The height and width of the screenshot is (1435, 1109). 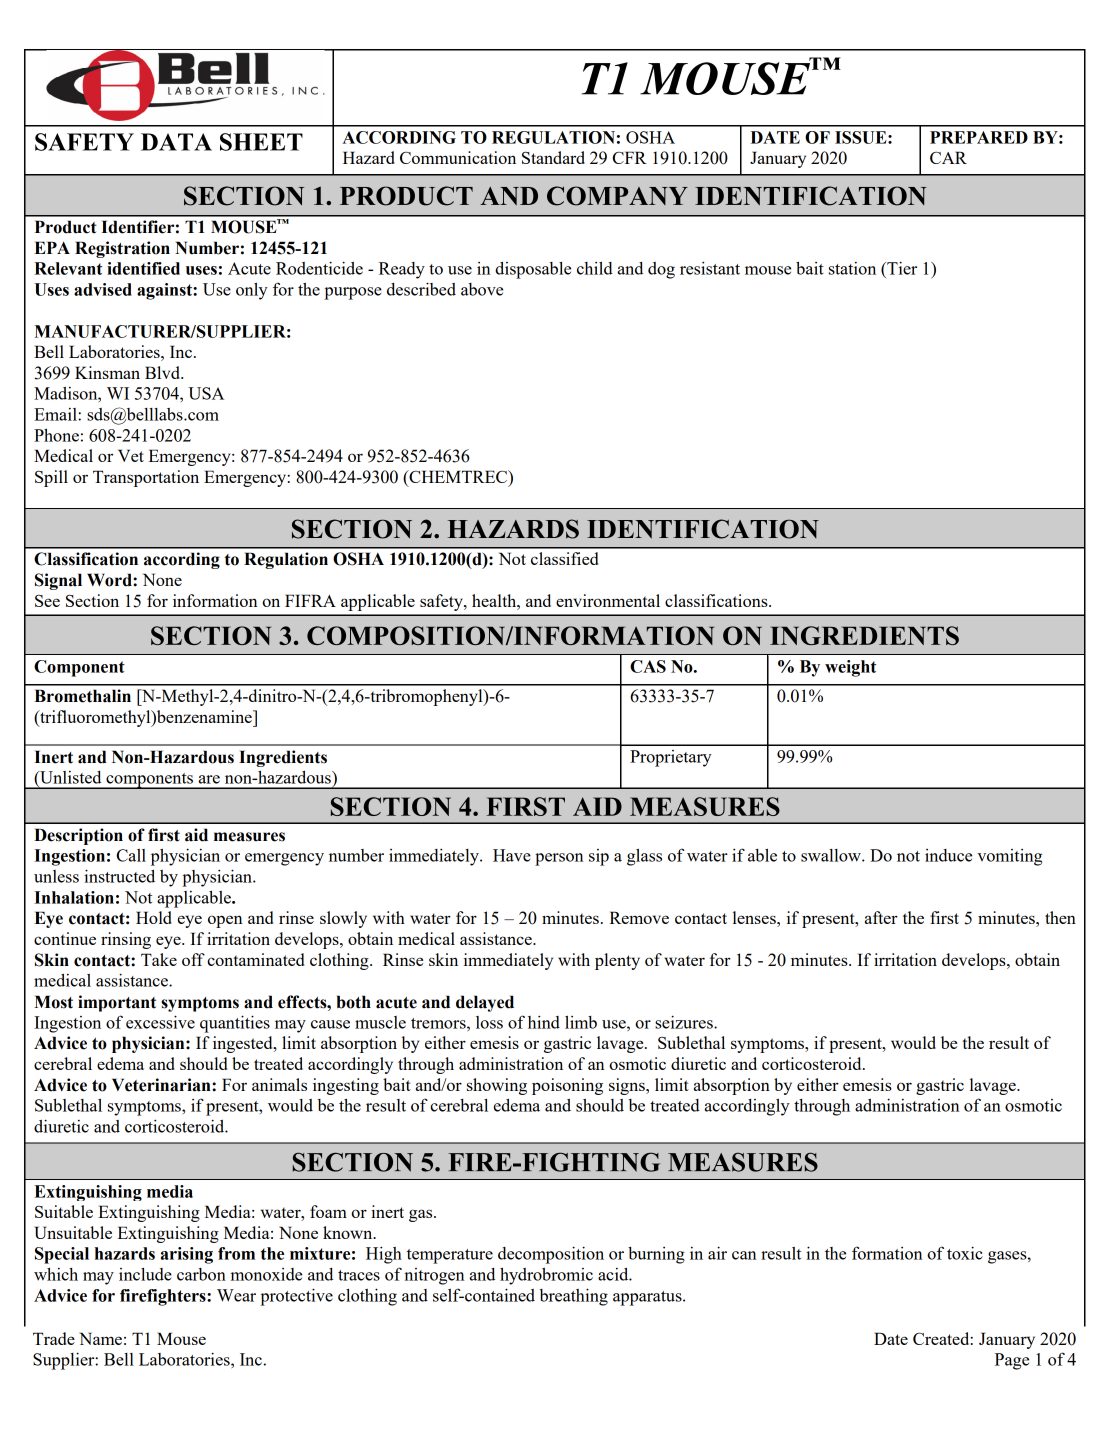 What do you see at coordinates (573, 1297) in the screenshot?
I see `breathing` at bounding box center [573, 1297].
